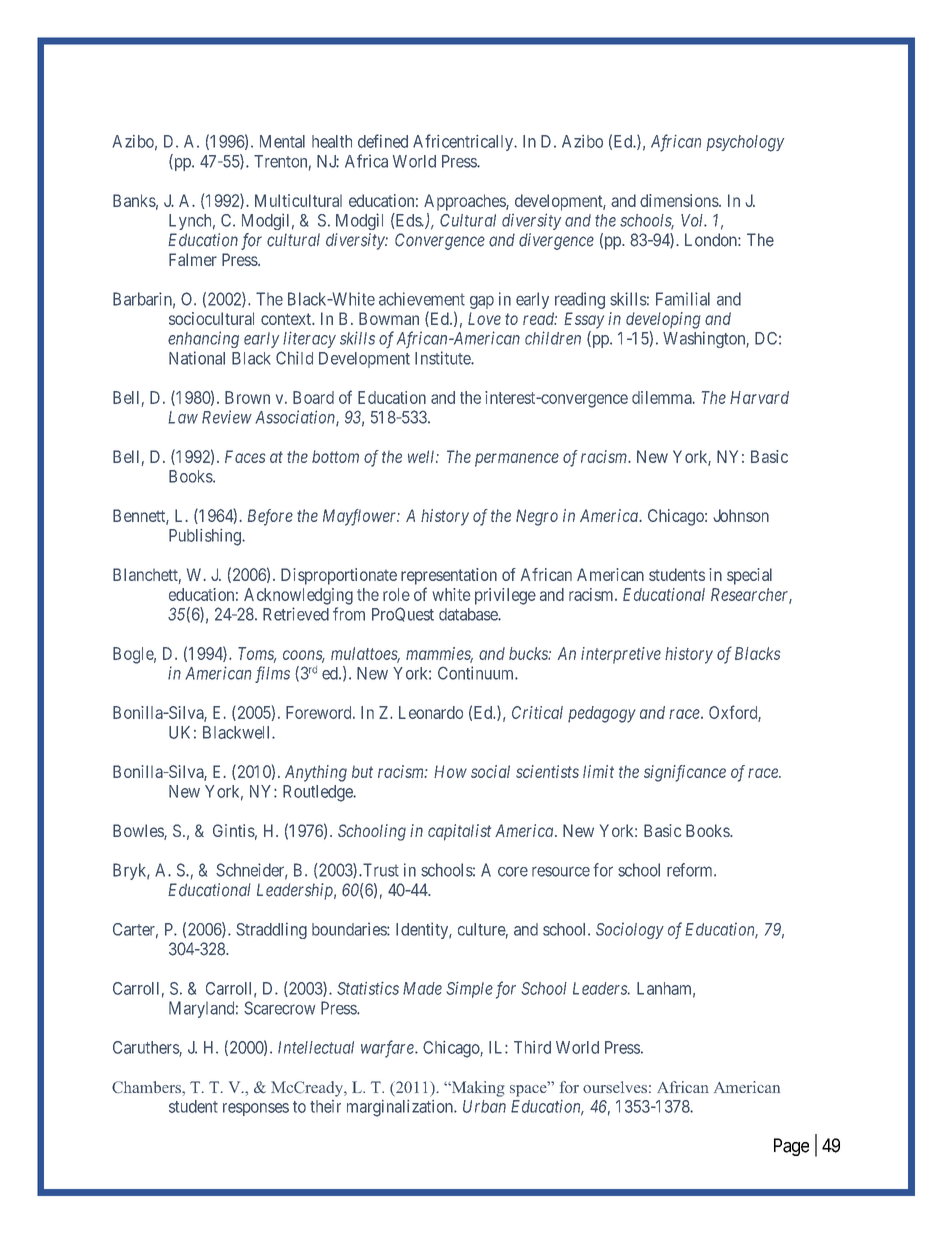 This screenshot has width=952, height=1233. I want to click on Mental, so click(282, 141).
